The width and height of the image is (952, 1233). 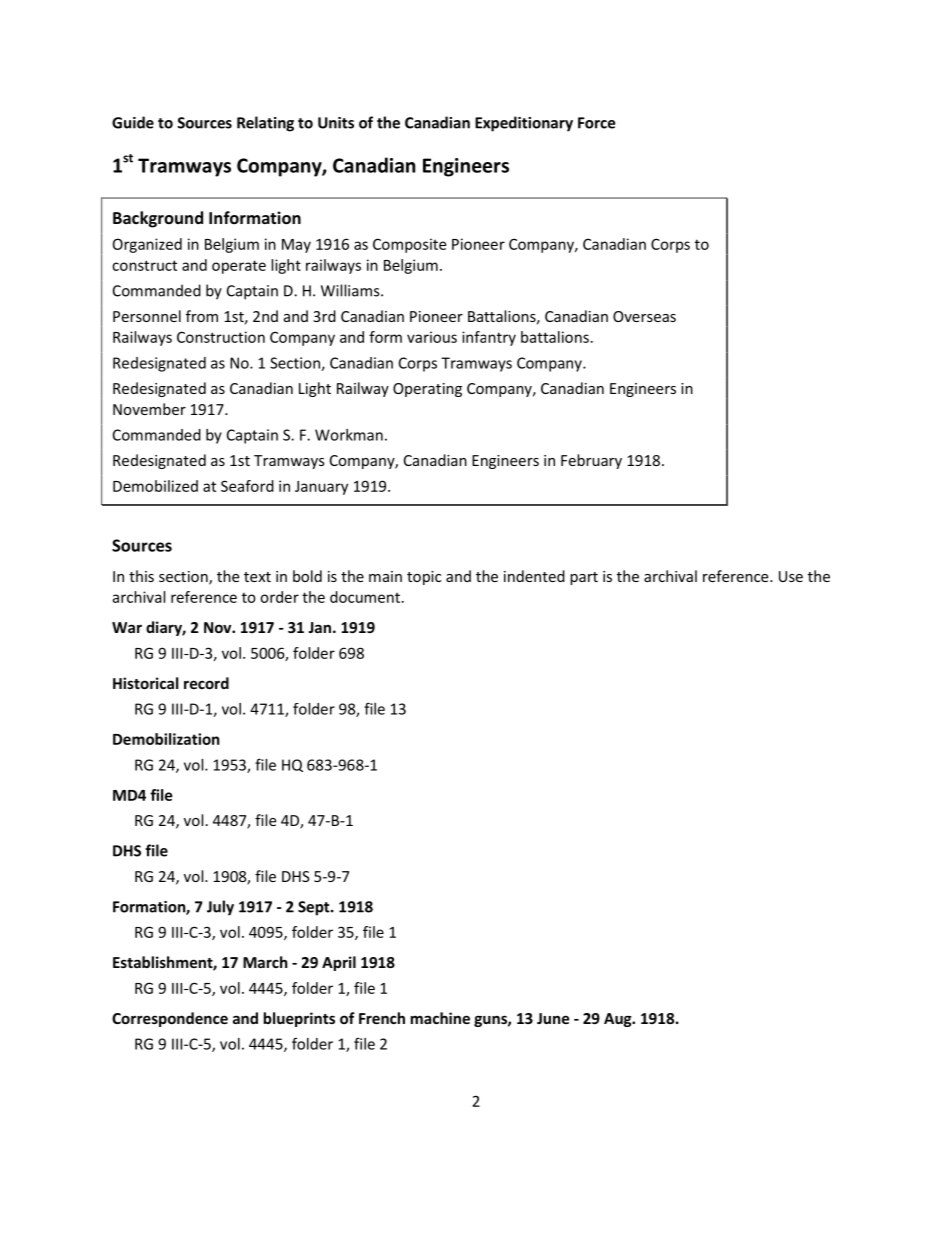 What do you see at coordinates (206, 683) in the image?
I see `record` at bounding box center [206, 683].
